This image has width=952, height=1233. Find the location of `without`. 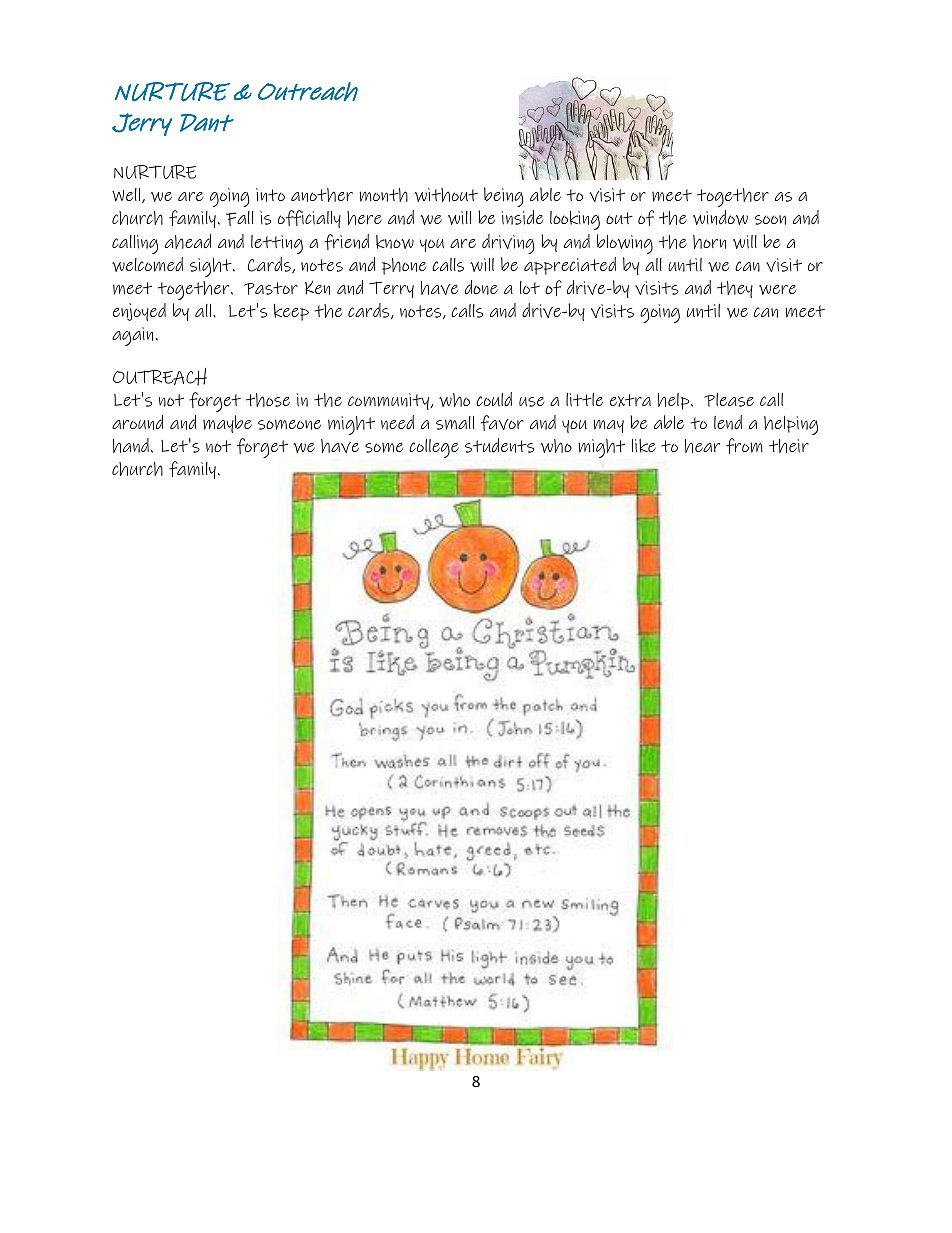

without is located at coordinates (446, 195).
